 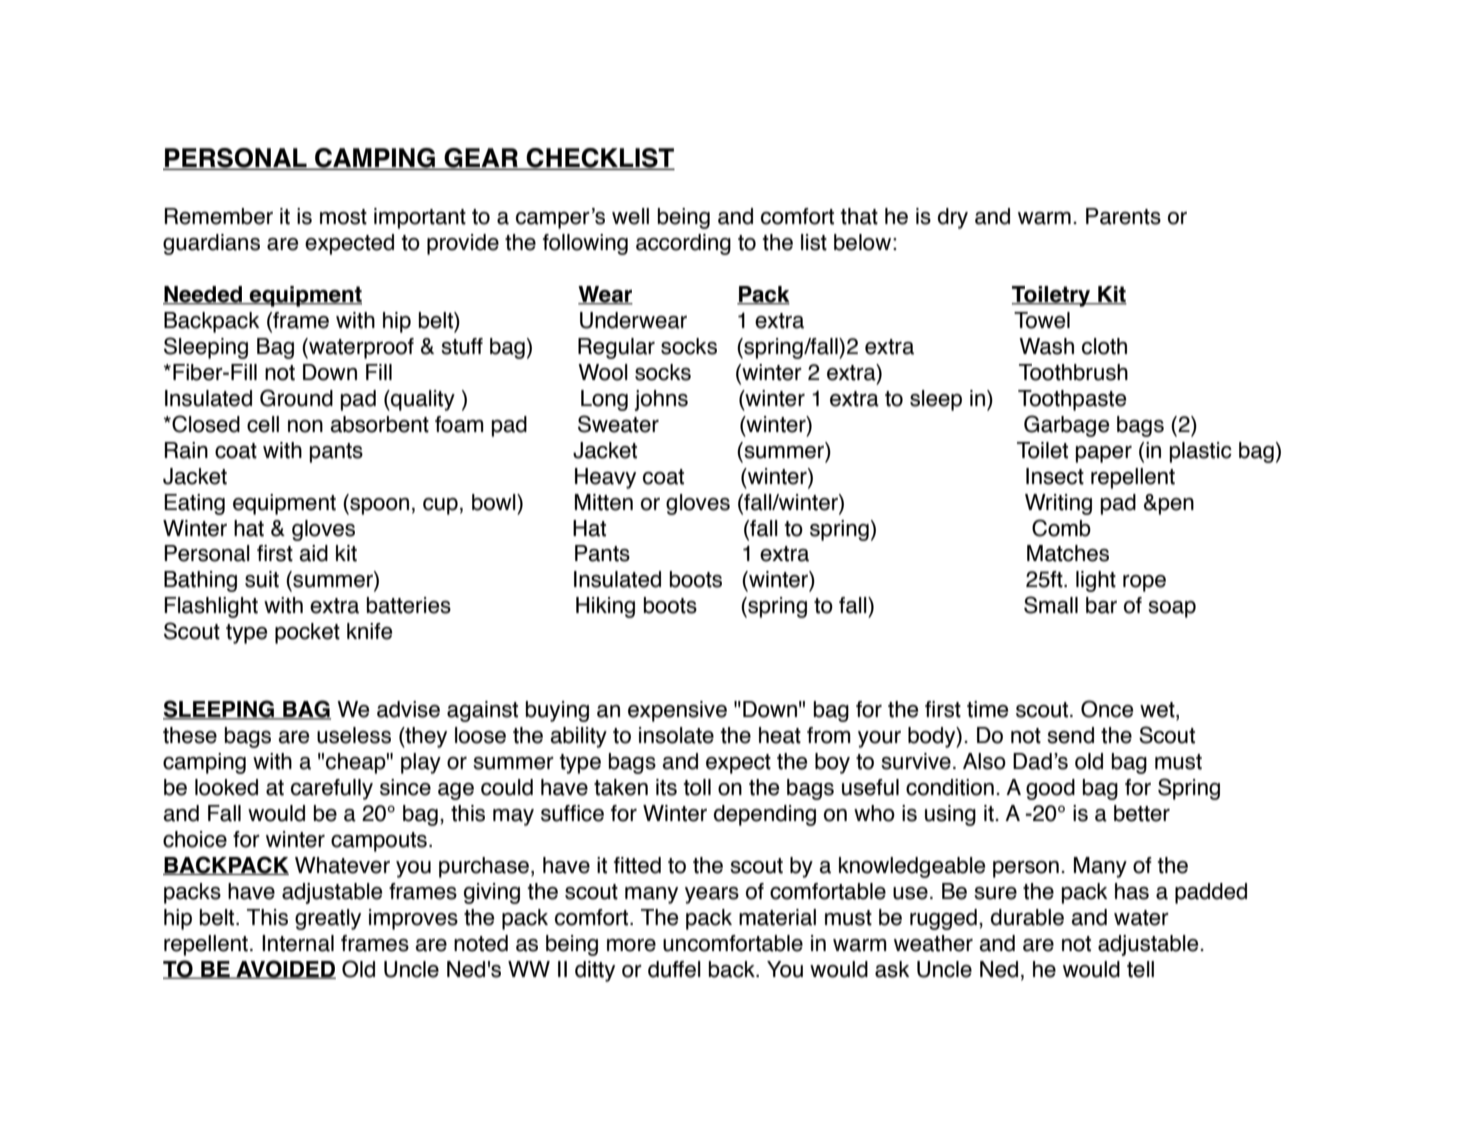 What do you see at coordinates (343, 217) in the image?
I see `most` at bounding box center [343, 217].
